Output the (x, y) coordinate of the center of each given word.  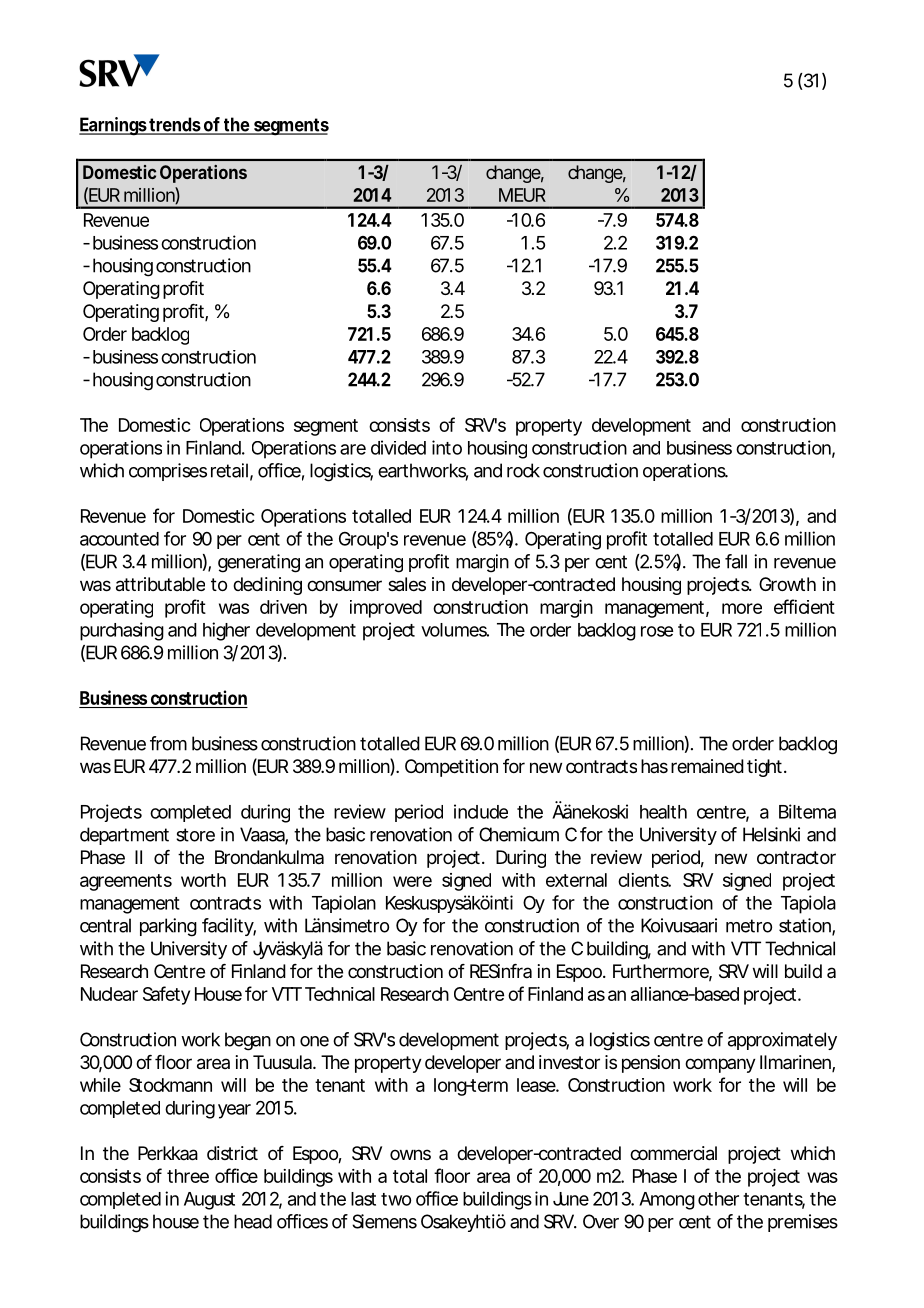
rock (523, 470)
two (396, 1199)
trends (175, 125)
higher (226, 631)
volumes (455, 630)
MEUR (522, 195)
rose (657, 631)
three (188, 1176)
